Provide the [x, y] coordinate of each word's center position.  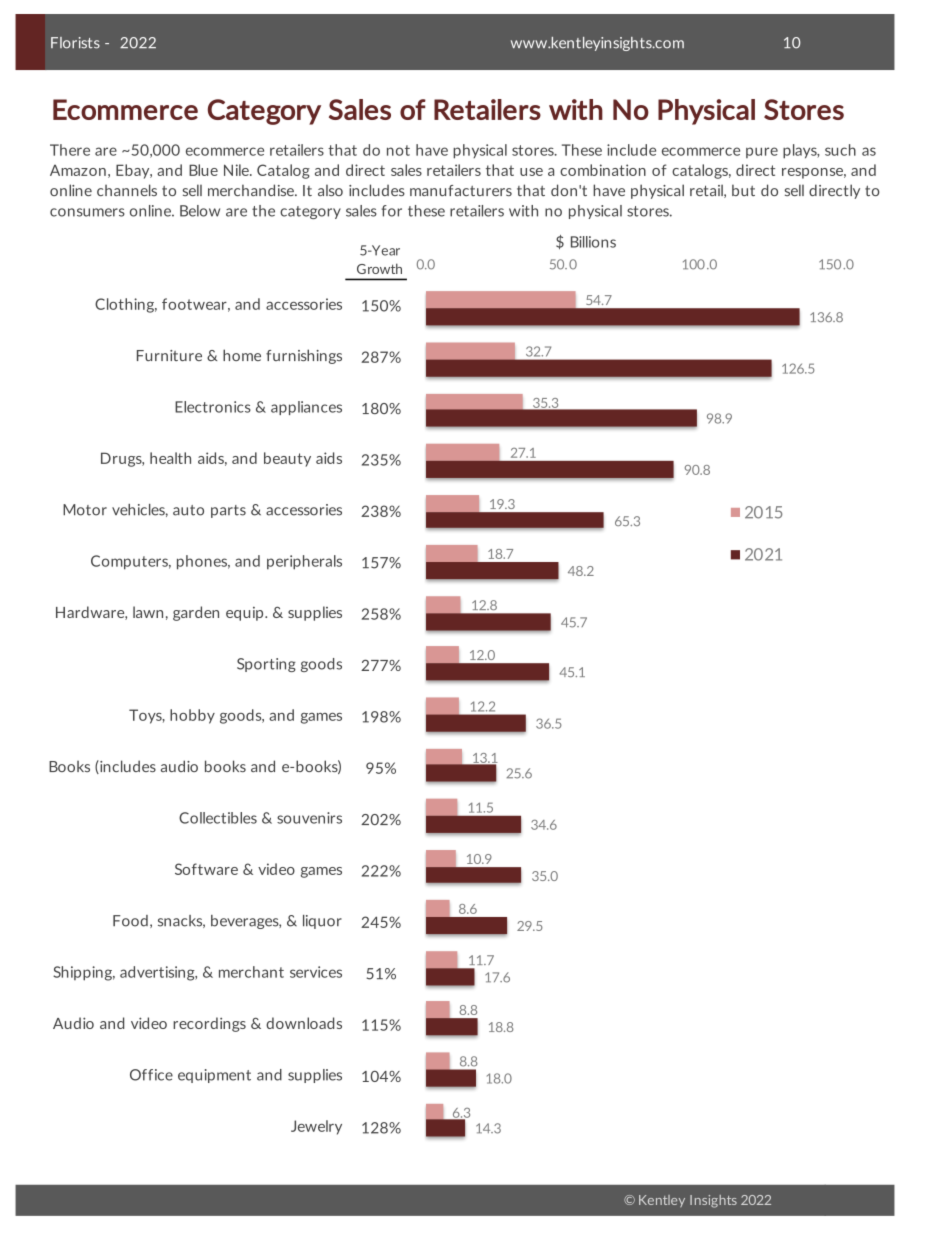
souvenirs [309, 818]
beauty [287, 459]
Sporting [266, 665]
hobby [192, 716]
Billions [593, 242]
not [398, 150]
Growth [379, 268]
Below [200, 211]
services [316, 972]
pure [762, 152]
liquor [322, 922]
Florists [75, 43]
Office [151, 1075]
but [743, 190]
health [170, 458]
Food [130, 921]
